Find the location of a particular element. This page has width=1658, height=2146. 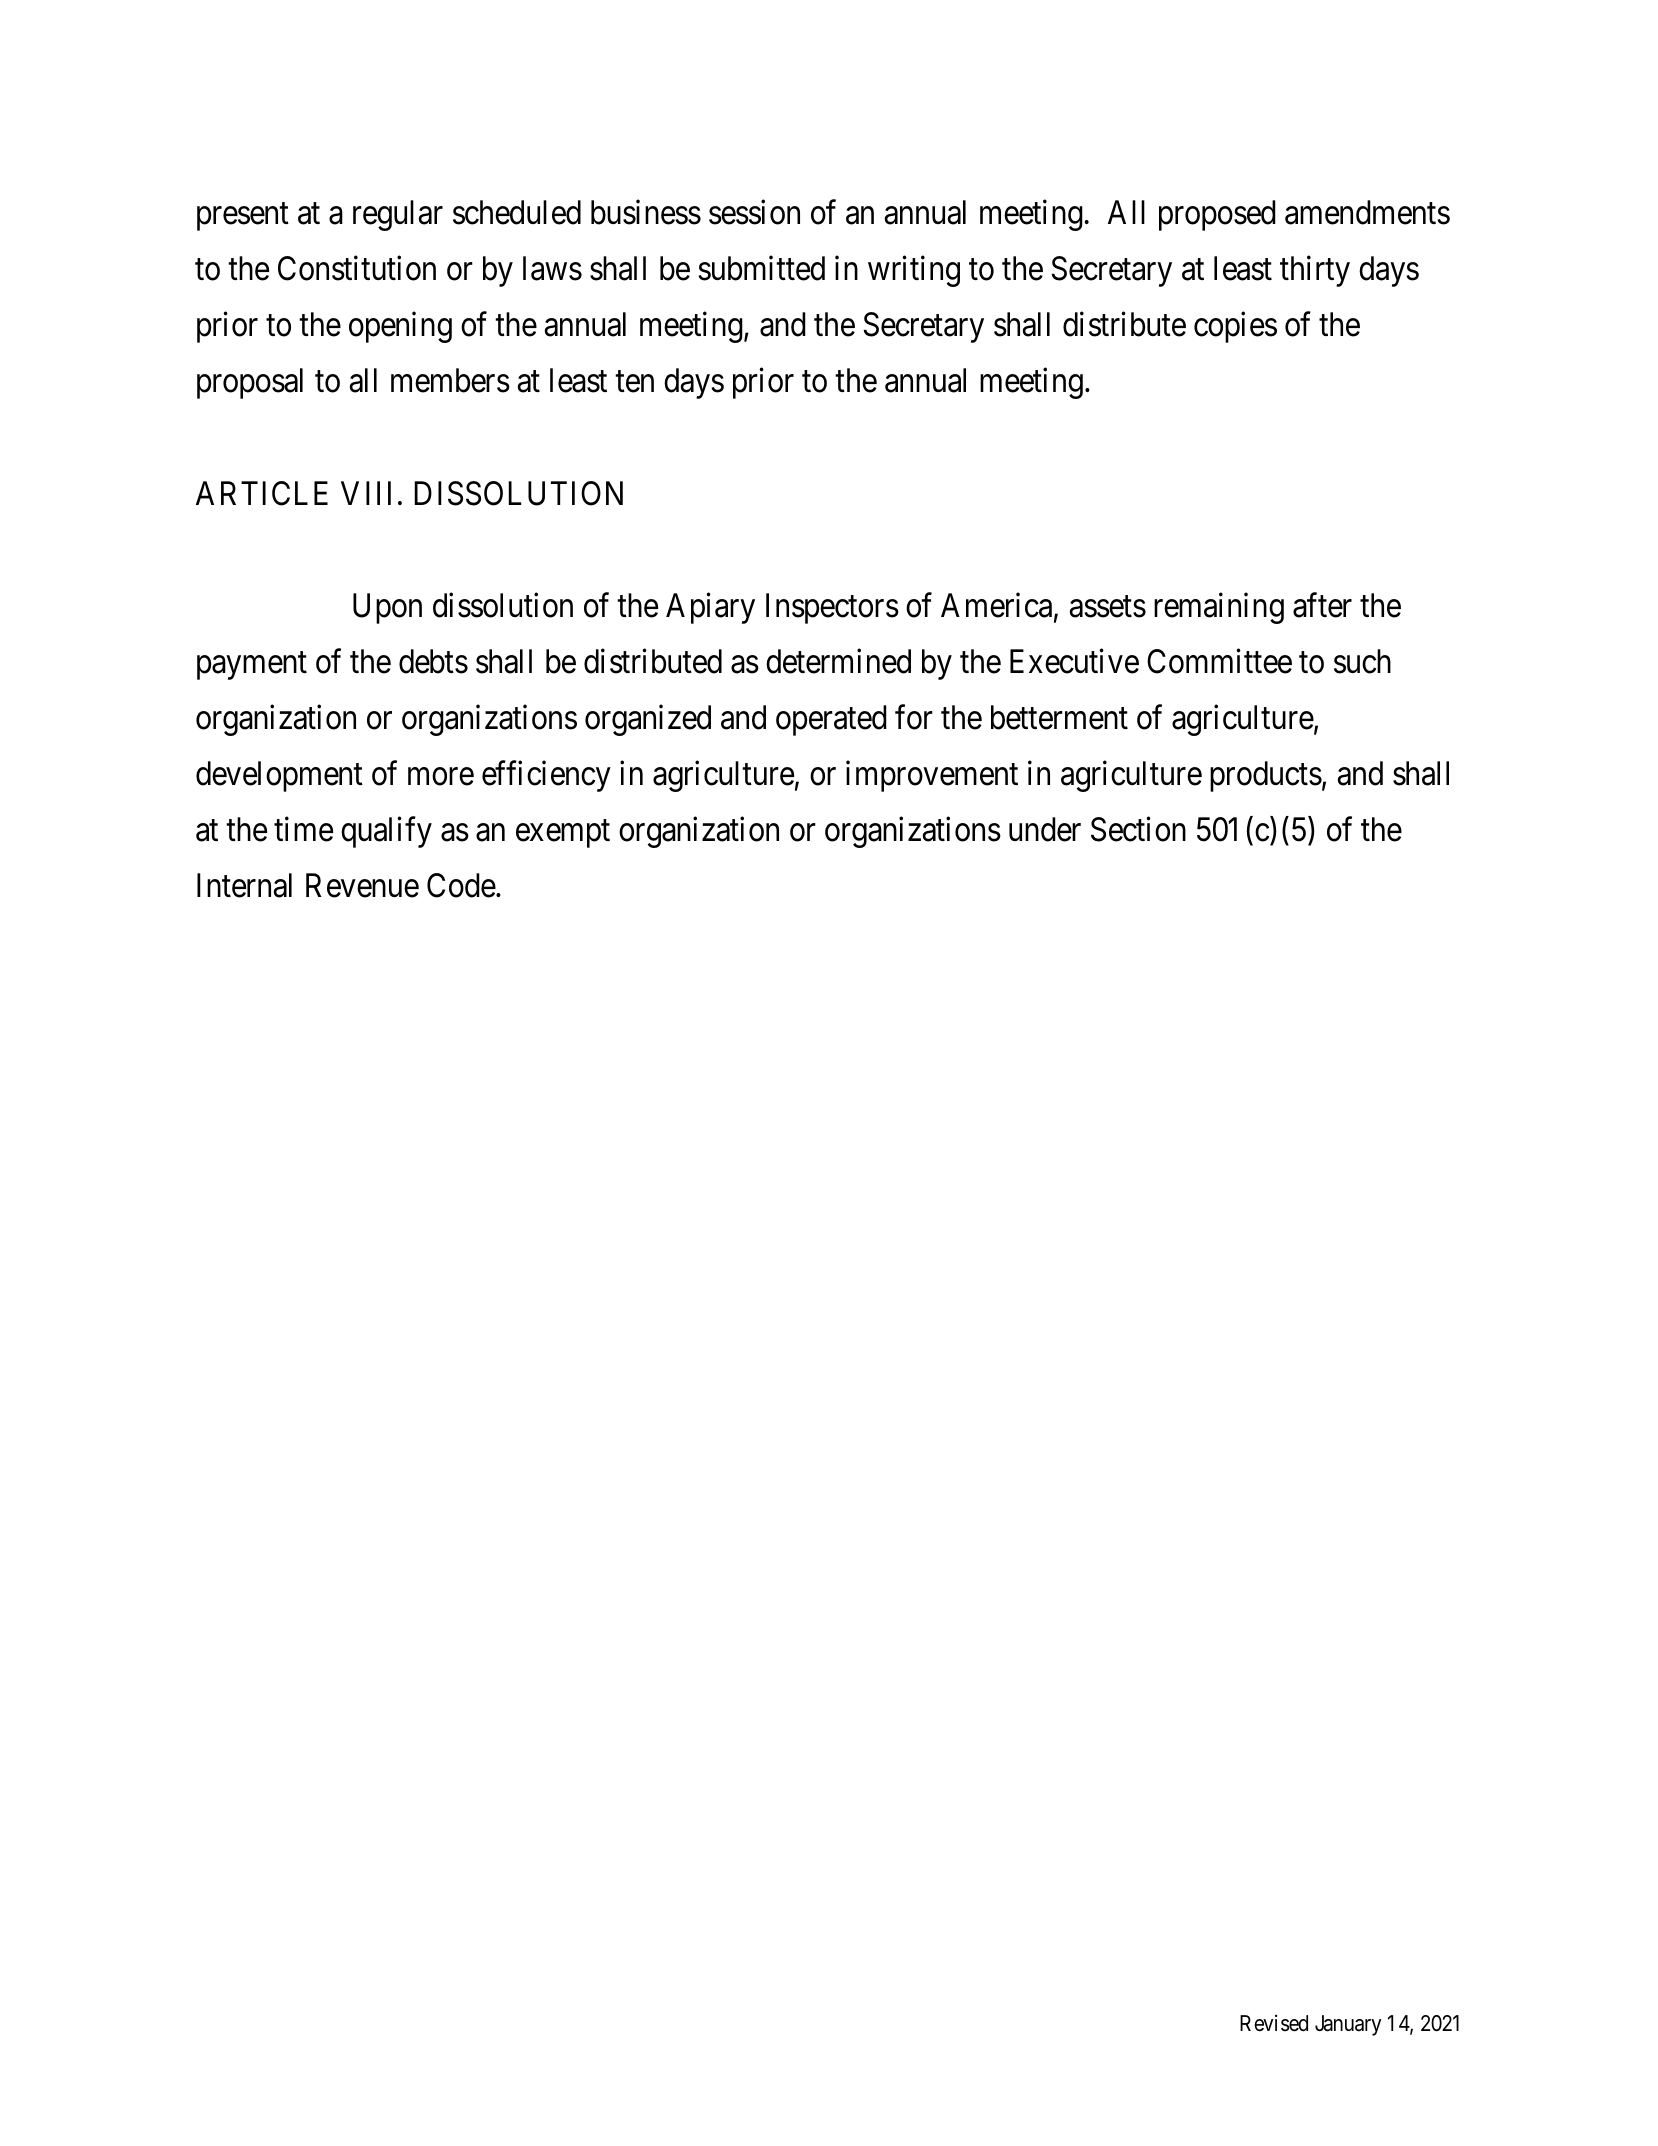

operated is located at coordinates (831, 720).
